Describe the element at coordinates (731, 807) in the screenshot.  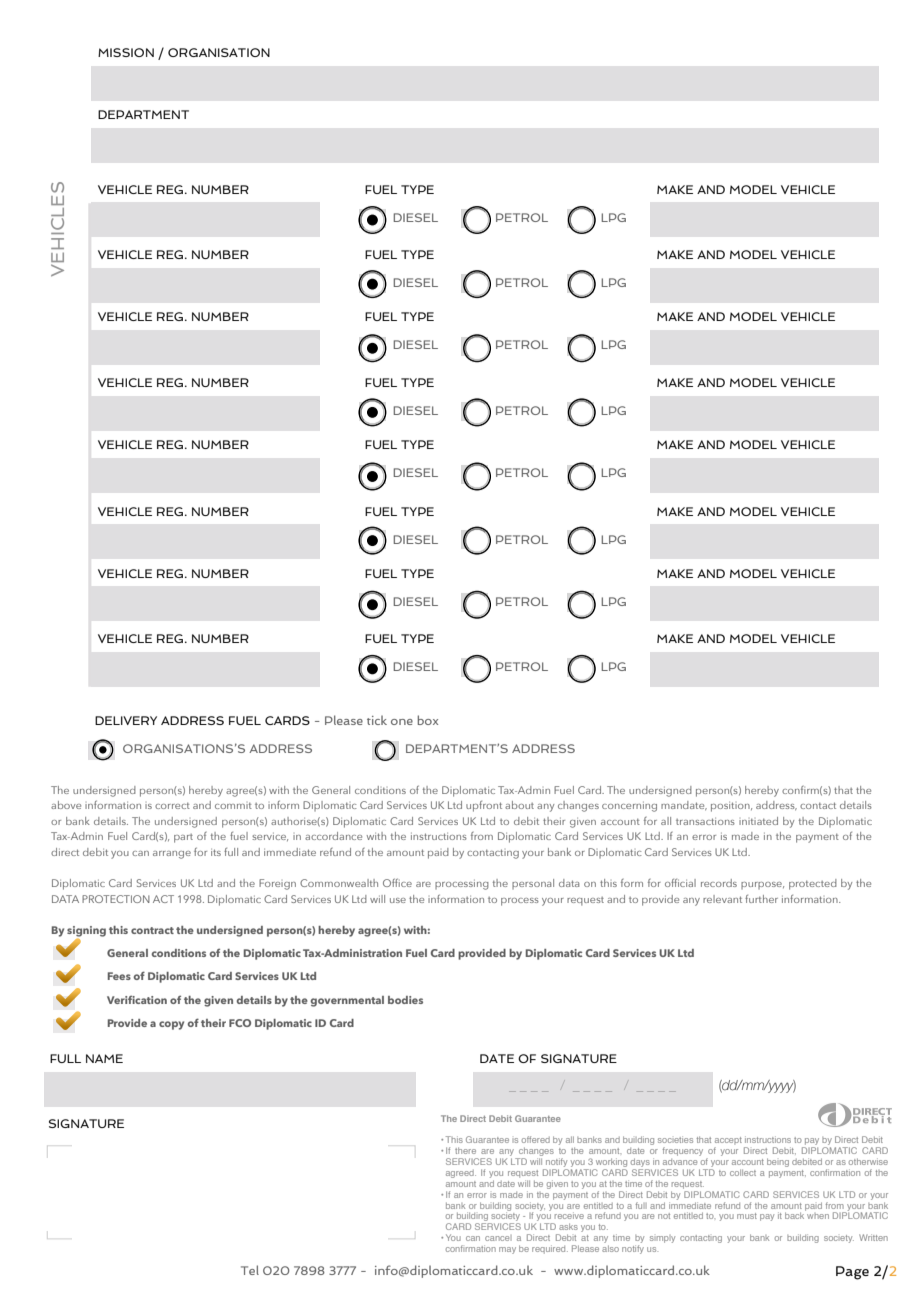
I see `position` at that location.
